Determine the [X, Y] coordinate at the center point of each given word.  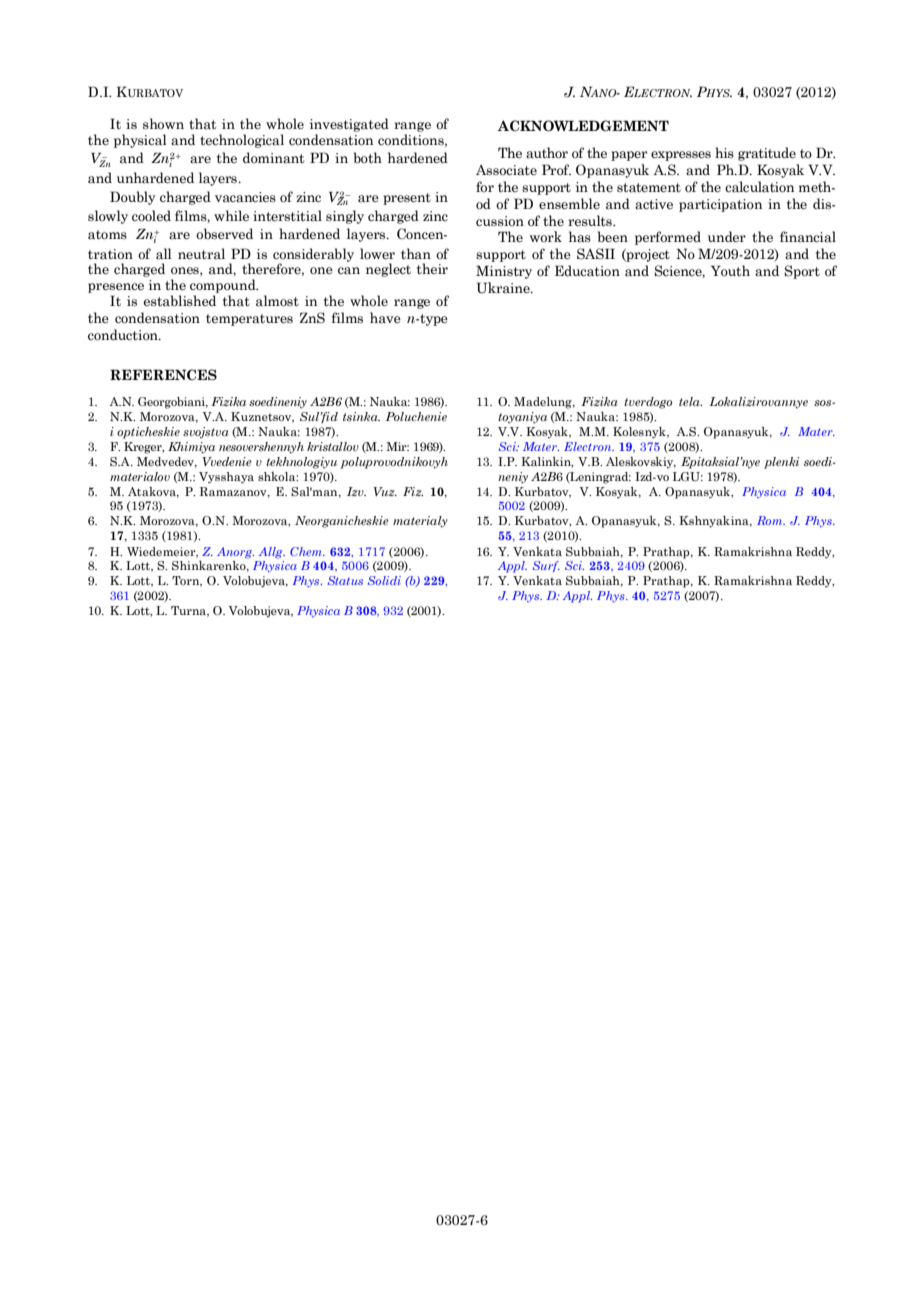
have [385, 318]
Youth [730, 270]
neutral [201, 254]
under [727, 236]
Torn [187, 581]
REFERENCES [163, 375]
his [724, 152]
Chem [307, 551]
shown [163, 123]
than [416, 253]
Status [345, 580]
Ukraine [504, 288]
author [547, 153]
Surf [546, 566]
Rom [771, 520]
